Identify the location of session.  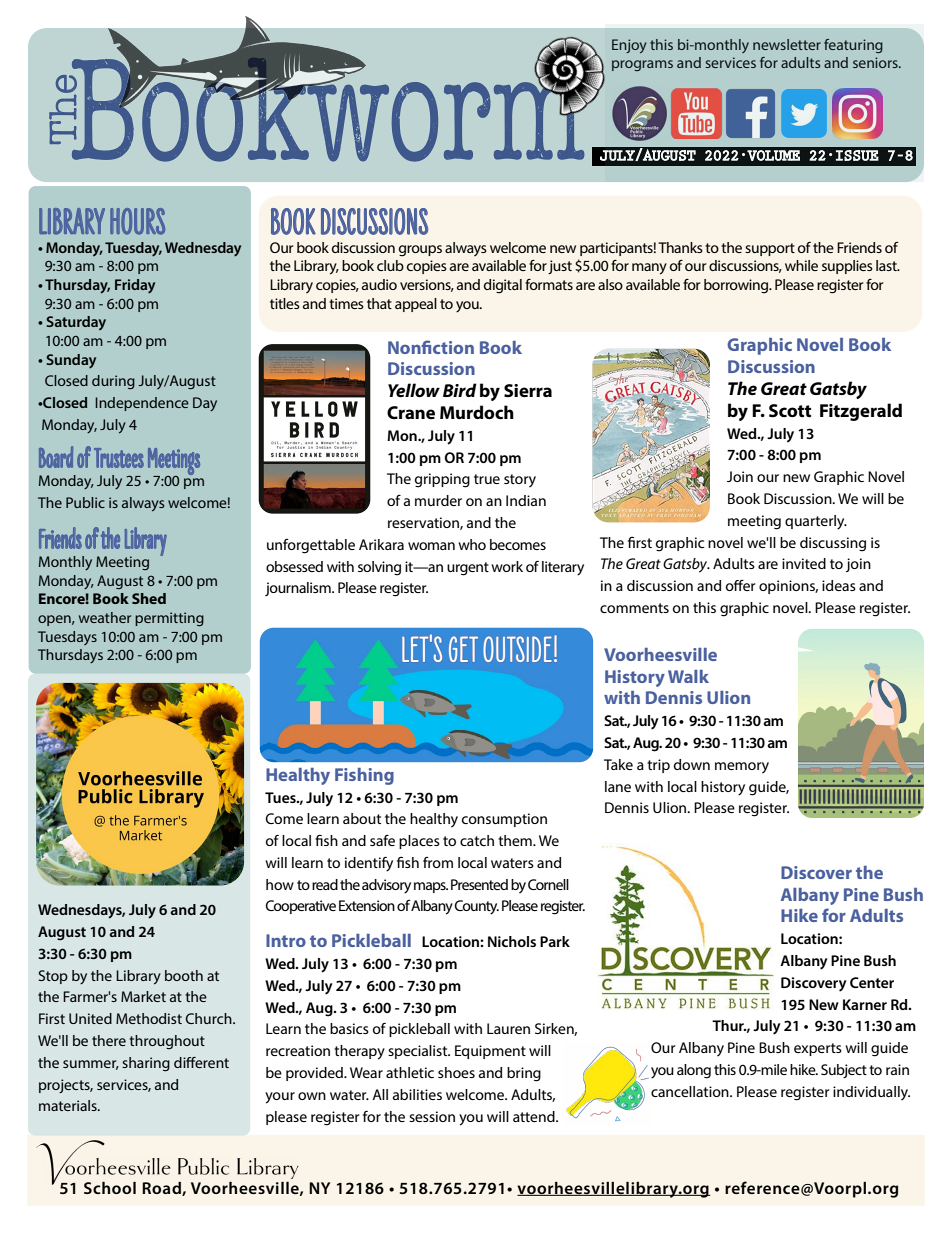
(432, 1116).
